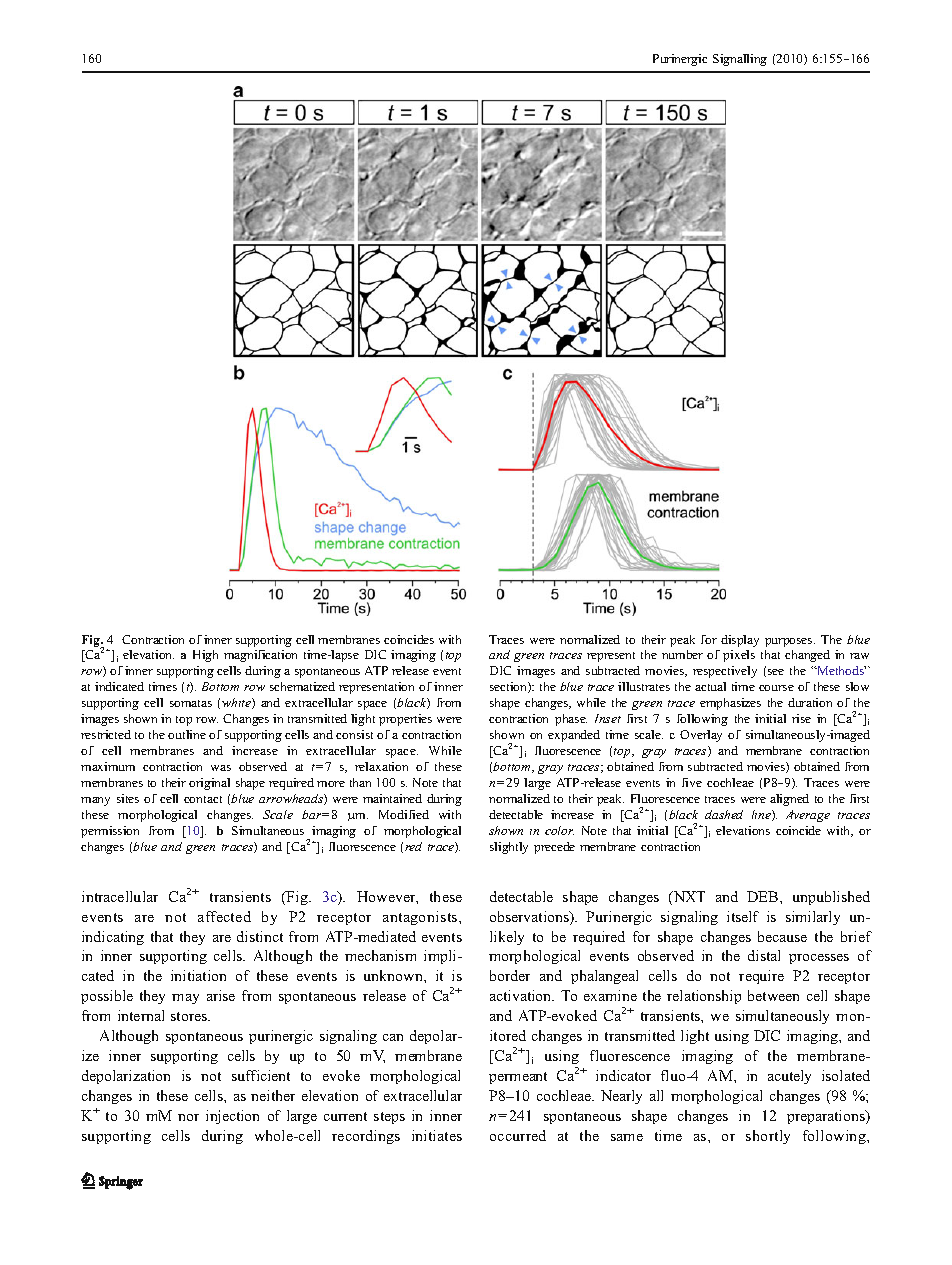 This page has width=952, height=1265. Describe the element at coordinates (739, 656) in the page. I see `pixels` at that location.
